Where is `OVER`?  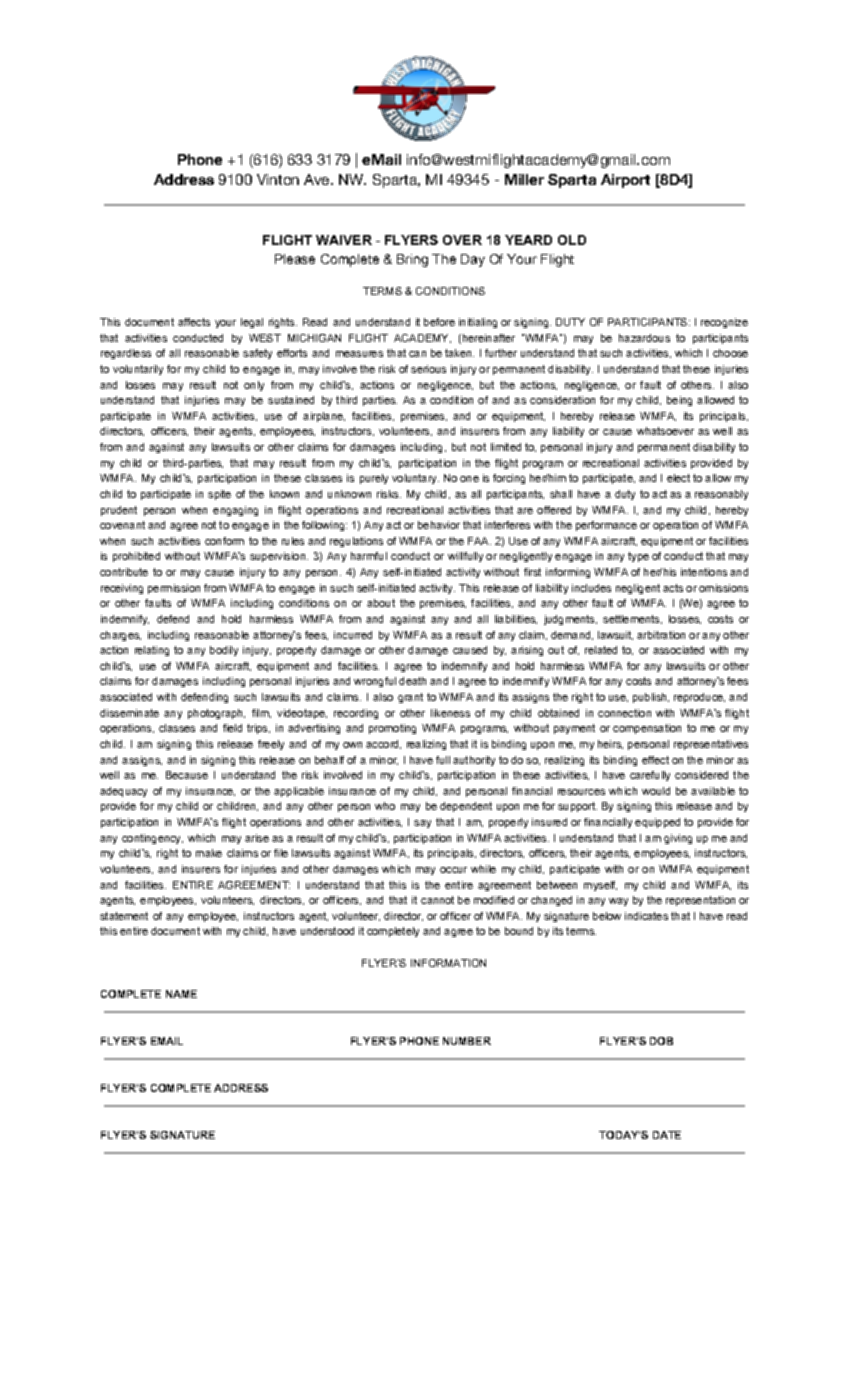 OVER is located at coordinates (462, 240).
